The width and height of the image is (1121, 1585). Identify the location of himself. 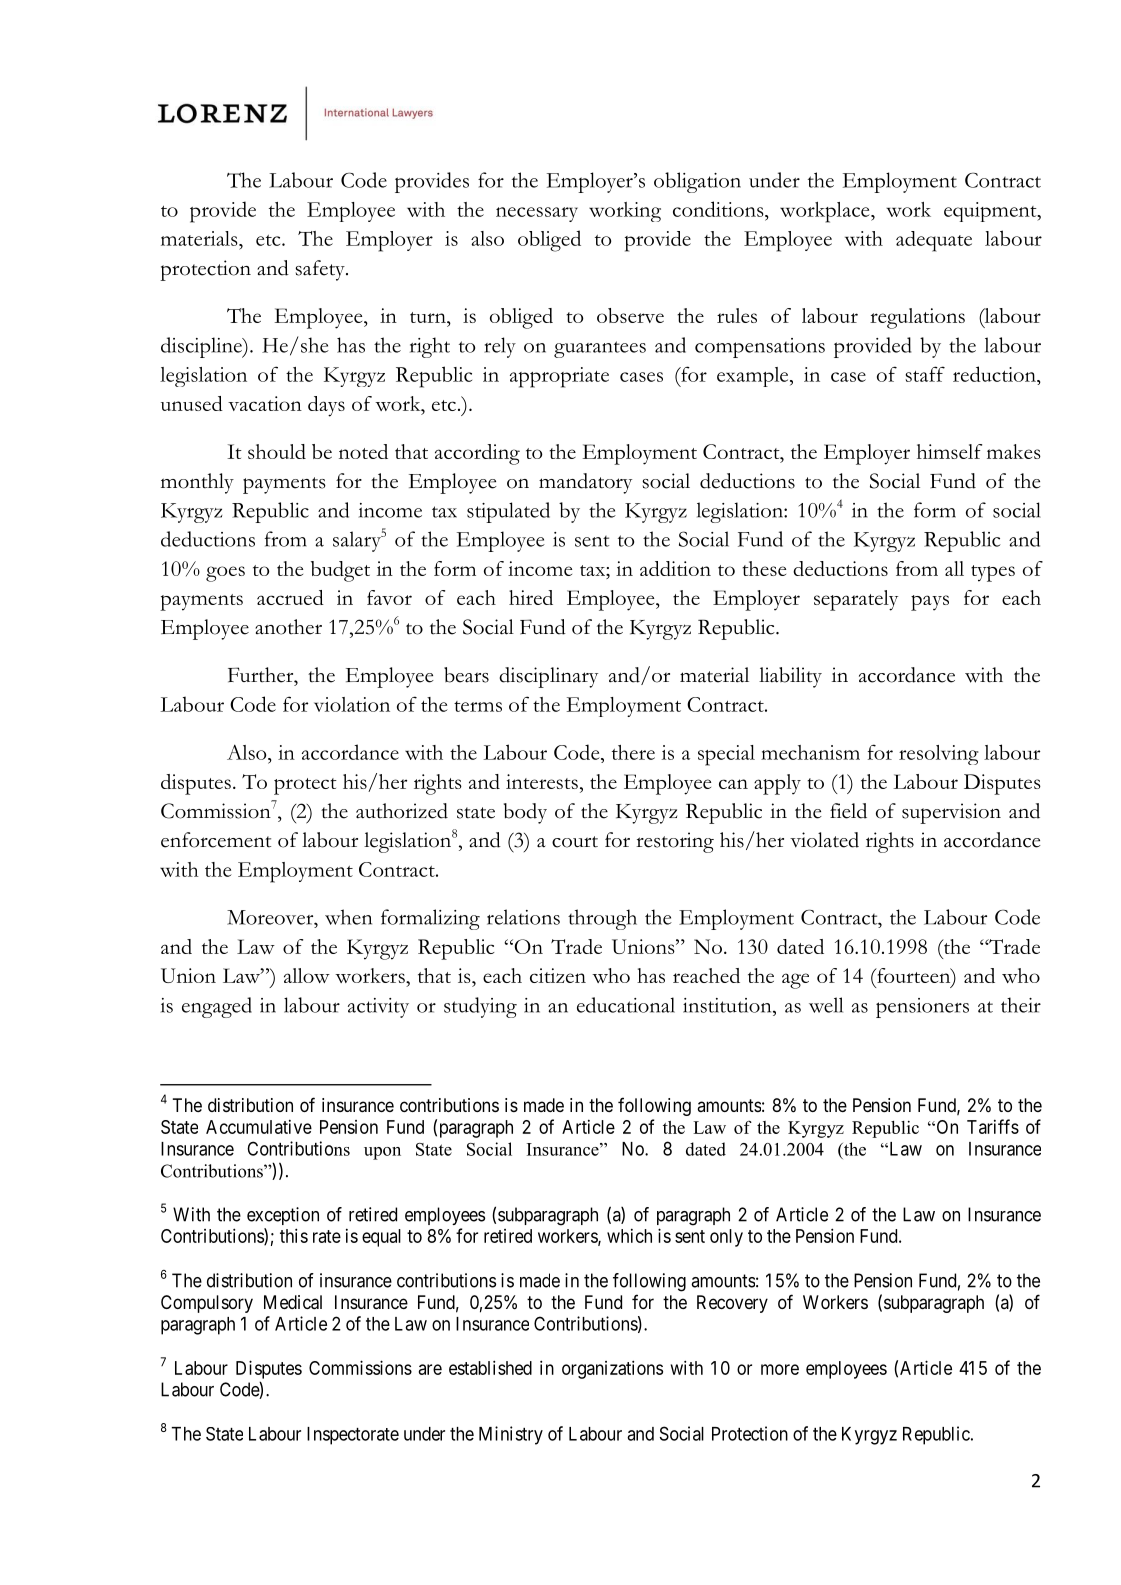
(949, 451).
